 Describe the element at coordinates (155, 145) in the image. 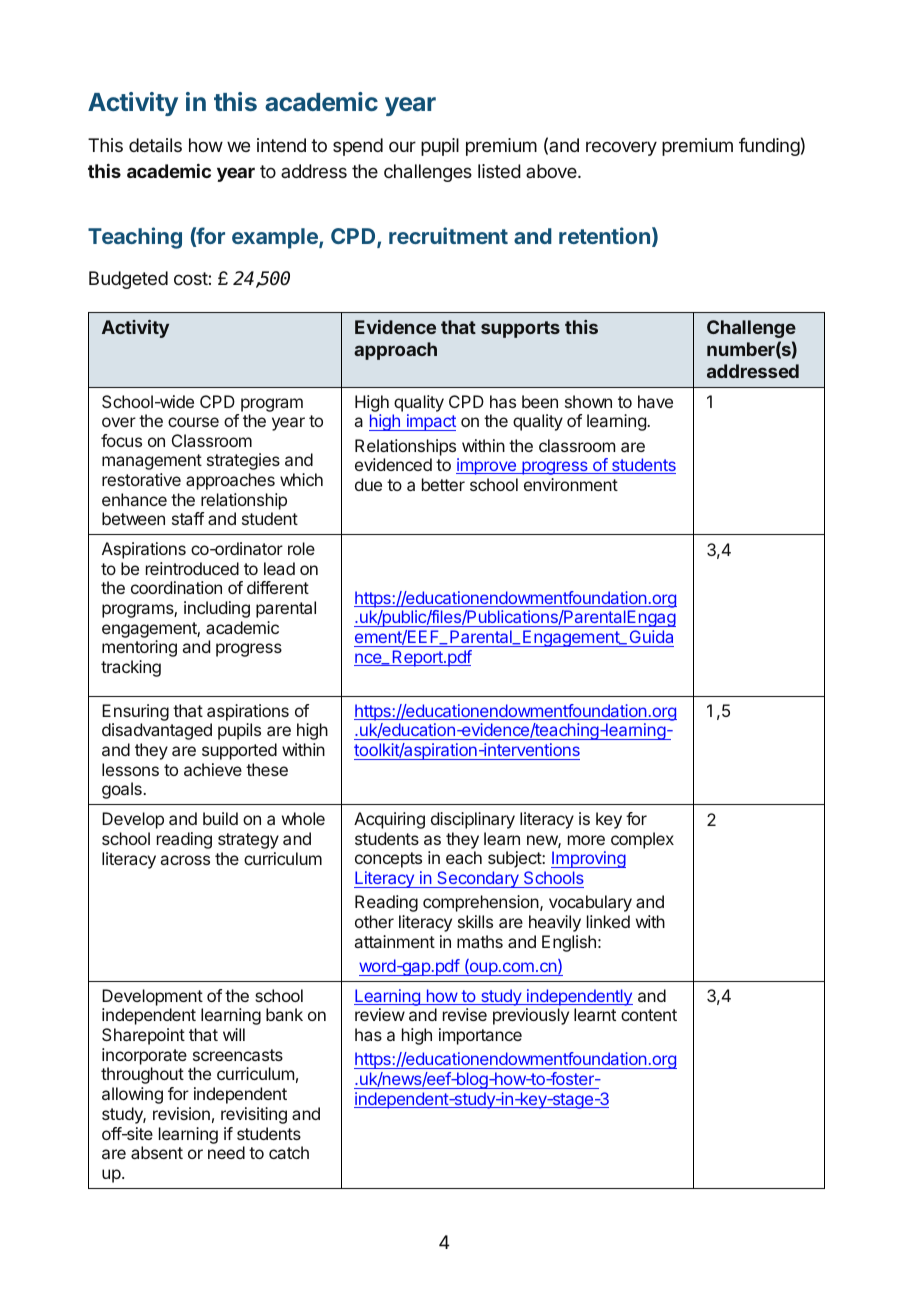

I see `details` at that location.
